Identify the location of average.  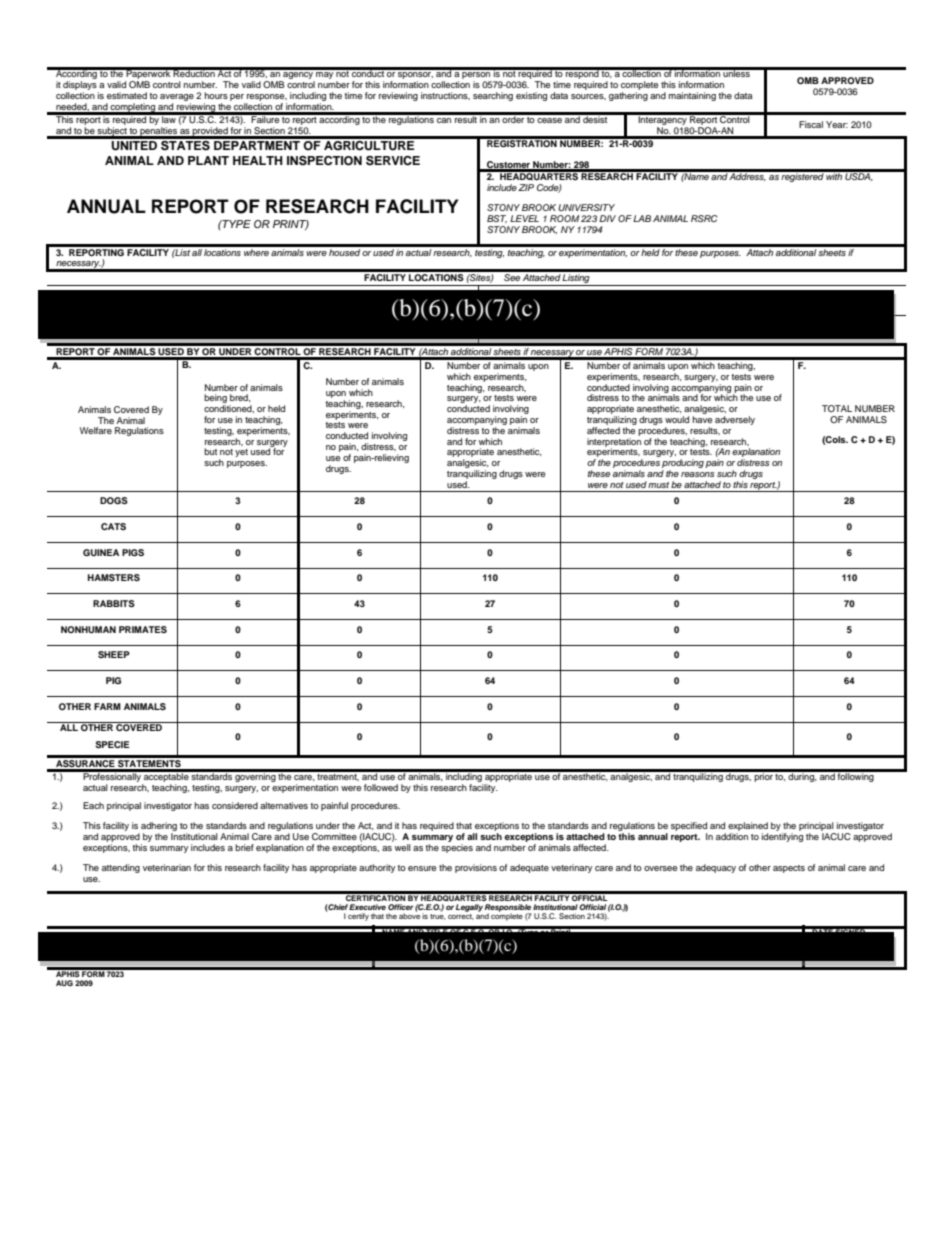
(177, 99).
